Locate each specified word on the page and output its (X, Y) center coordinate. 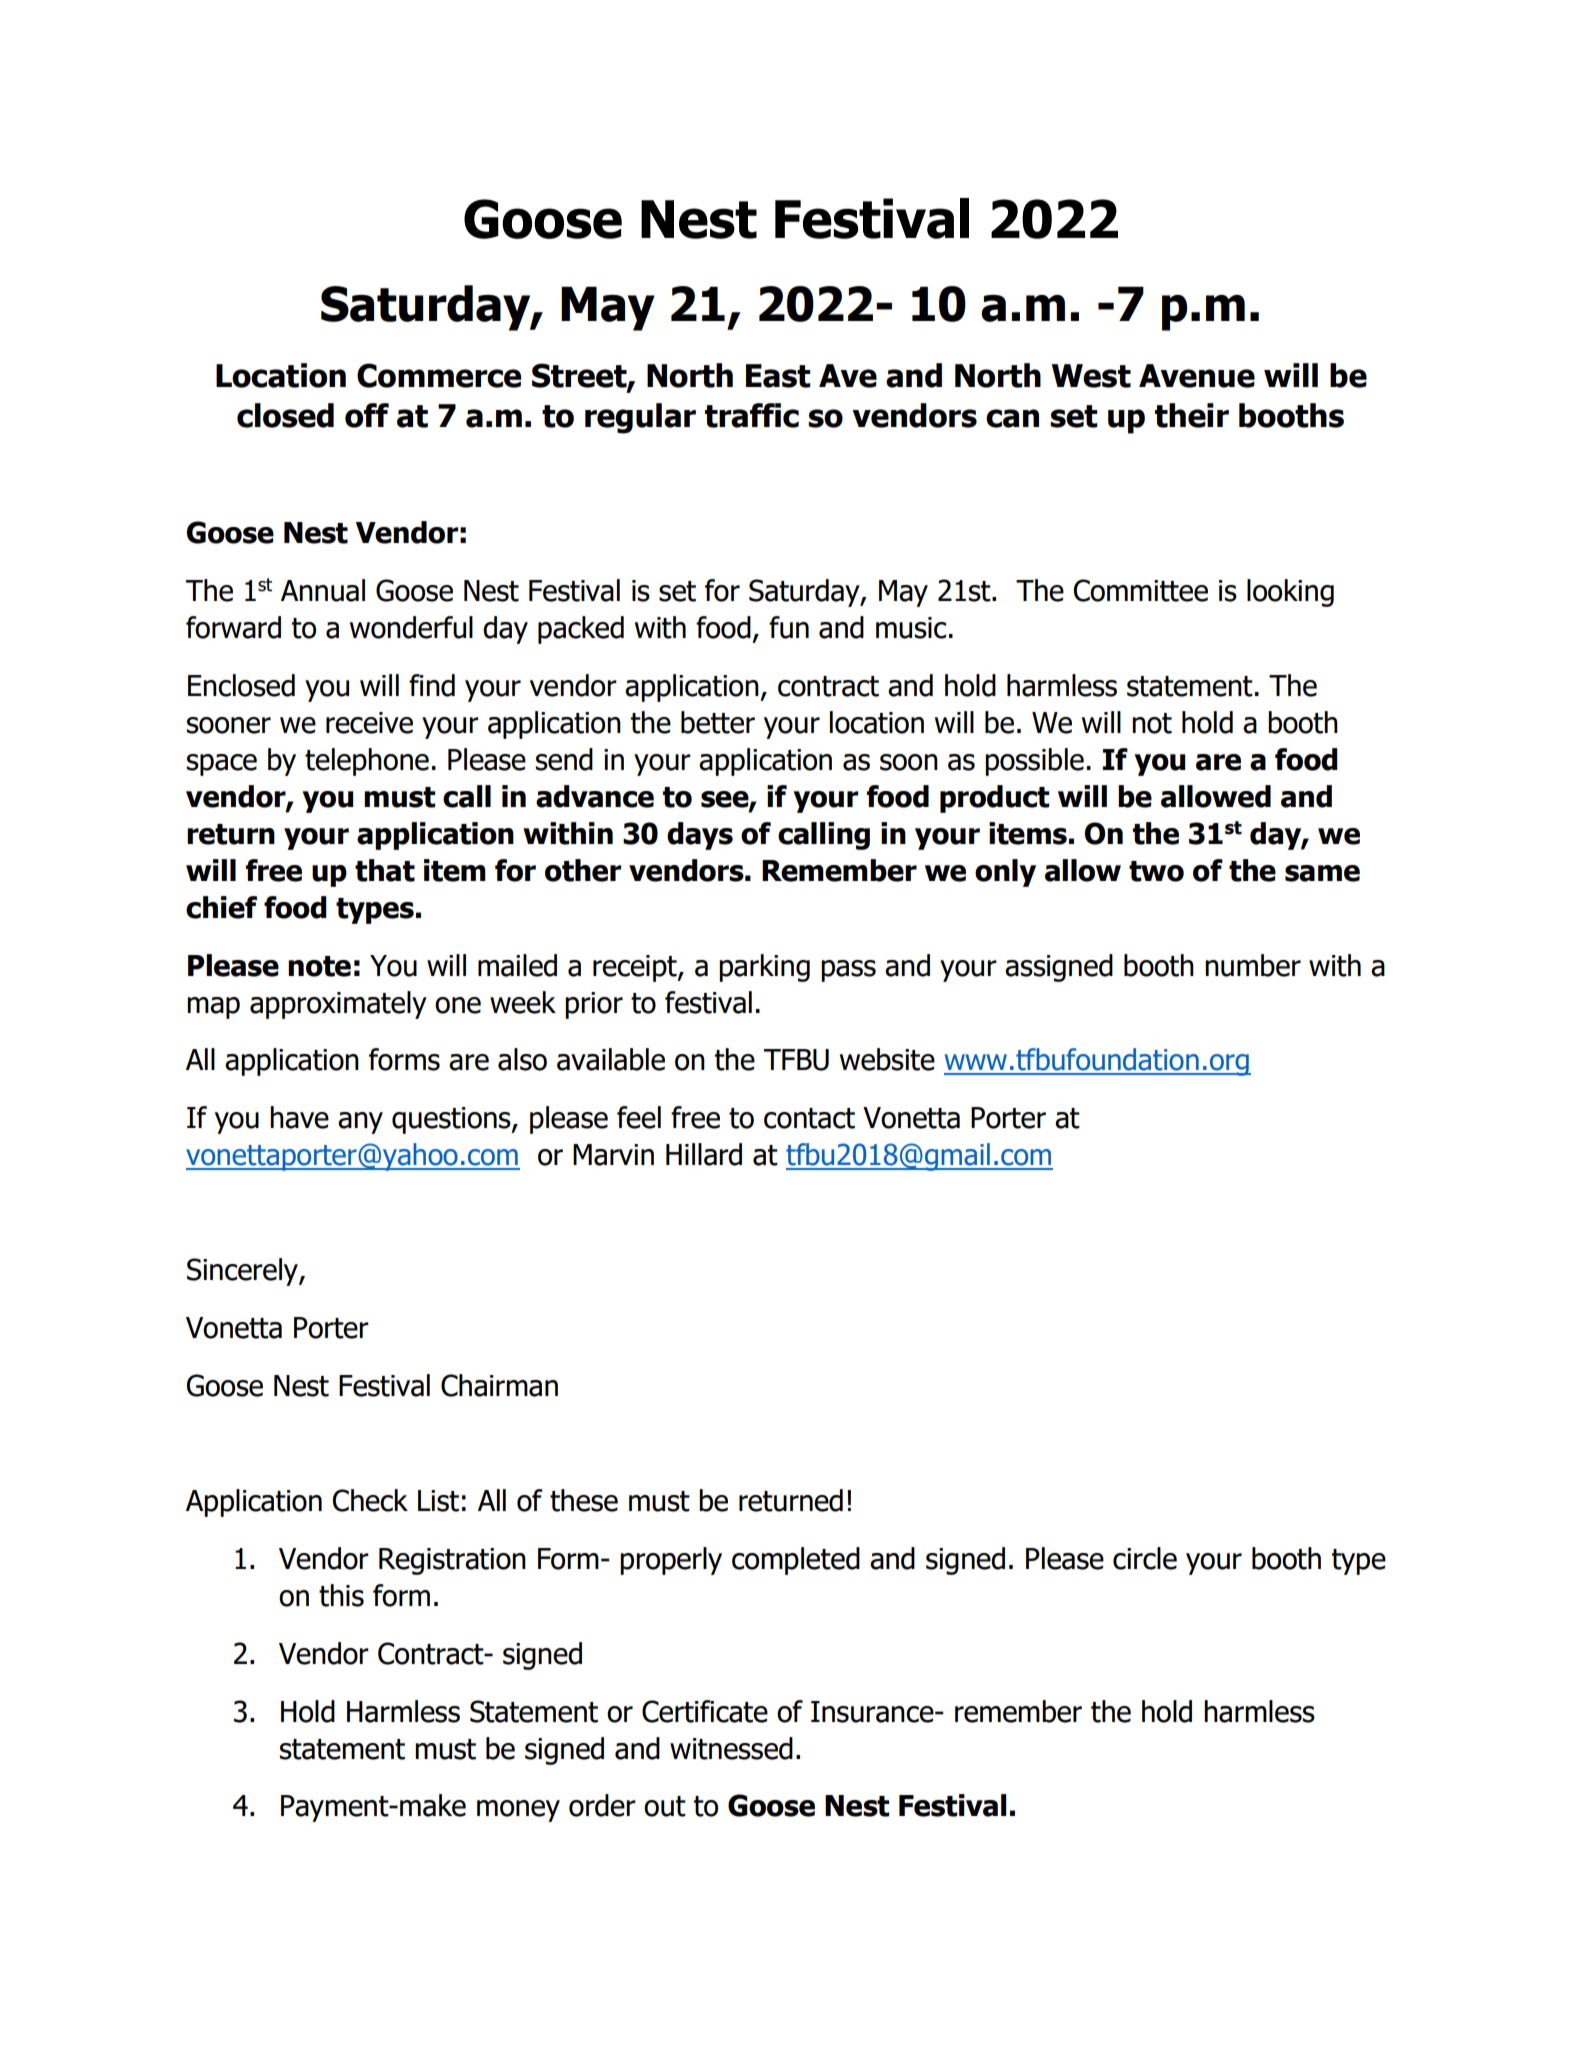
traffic (752, 415)
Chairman (499, 1385)
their (1192, 415)
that (385, 870)
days (700, 836)
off (367, 415)
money (518, 1811)
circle (1145, 1558)
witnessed (731, 1748)
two (1156, 871)
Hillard (704, 1154)
